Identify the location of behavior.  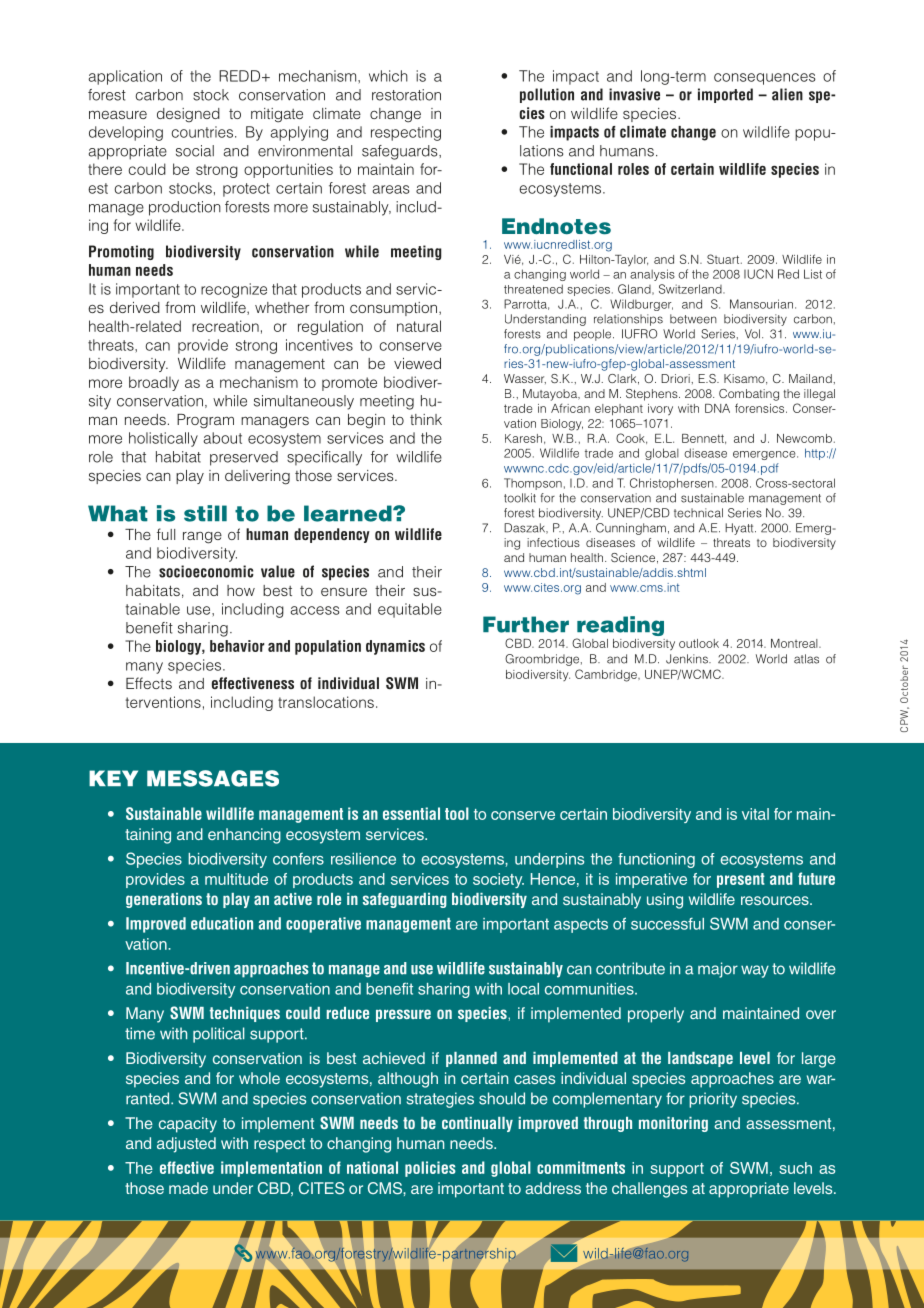
(237, 646).
